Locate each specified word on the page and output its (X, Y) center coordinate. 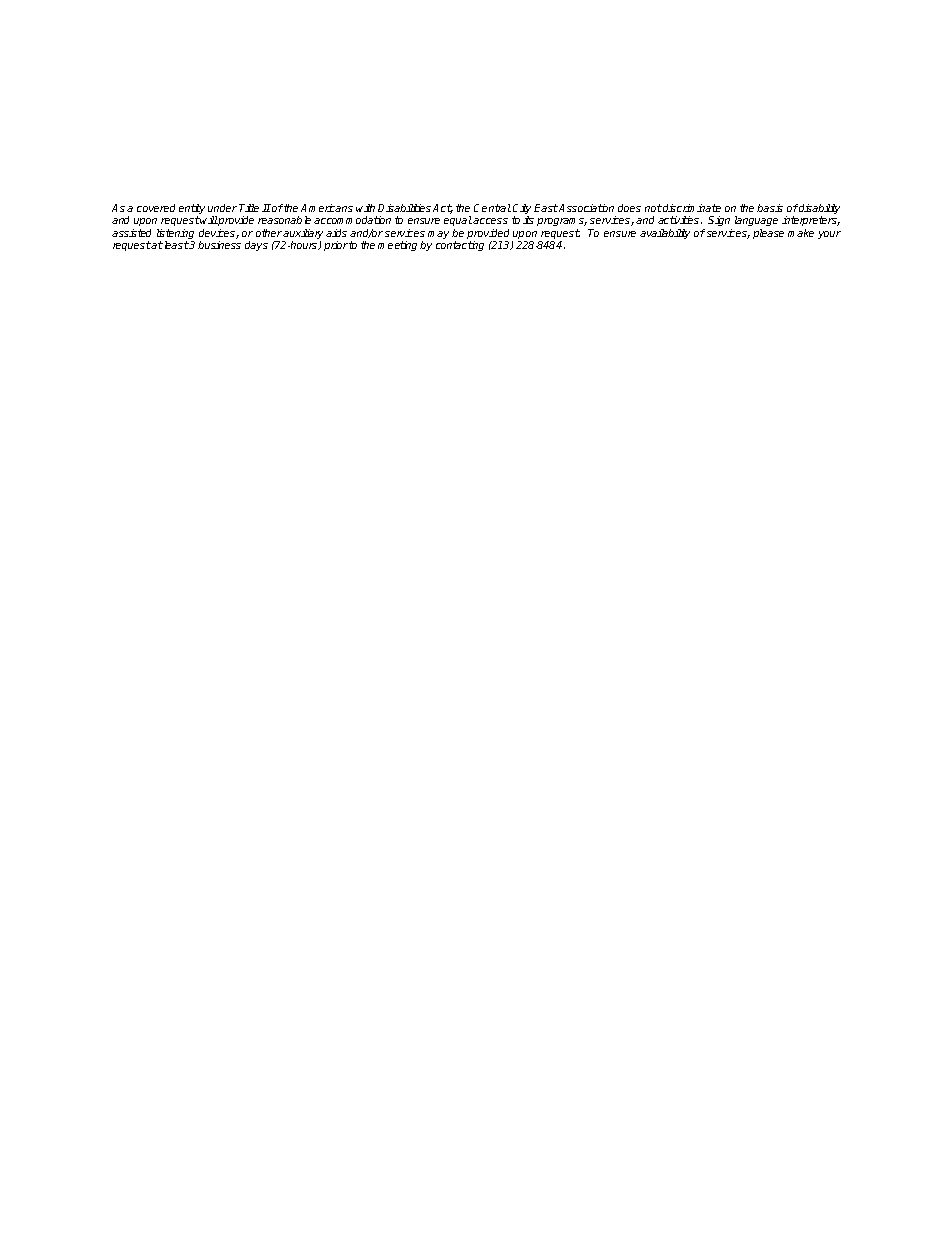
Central (492, 208)
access (490, 221)
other (269, 233)
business (219, 245)
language (756, 221)
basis (770, 208)
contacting (460, 246)
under (222, 208)
